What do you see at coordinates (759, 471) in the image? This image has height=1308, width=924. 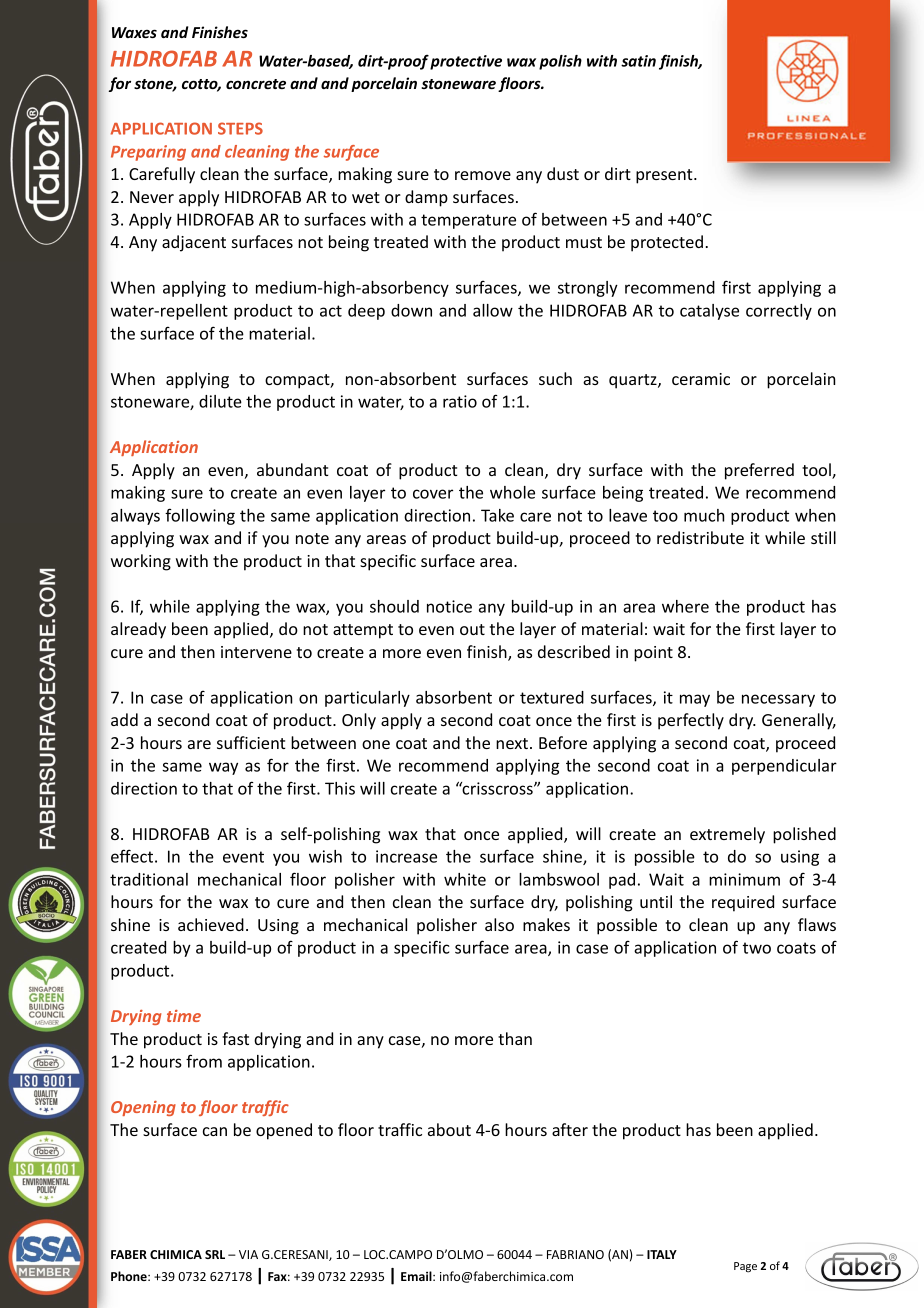 I see `preferred` at bounding box center [759, 471].
